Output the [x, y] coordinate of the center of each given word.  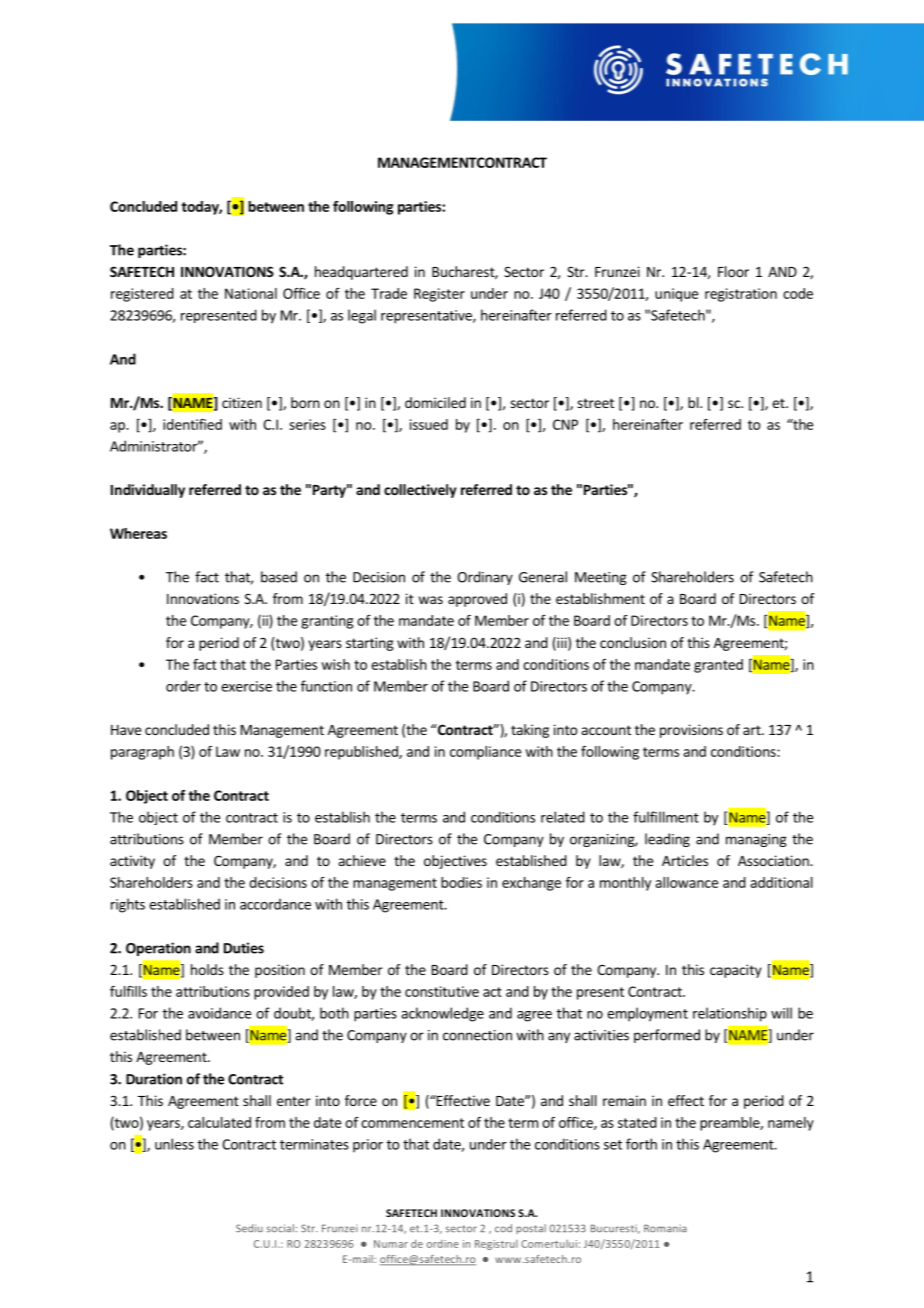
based [279, 577]
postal [531, 1229]
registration [741, 295]
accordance [275, 904]
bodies [461, 882]
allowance [686, 882]
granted [718, 666]
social [280, 1228]
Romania [665, 1228]
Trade [389, 293]
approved [477, 600]
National [251, 293]
